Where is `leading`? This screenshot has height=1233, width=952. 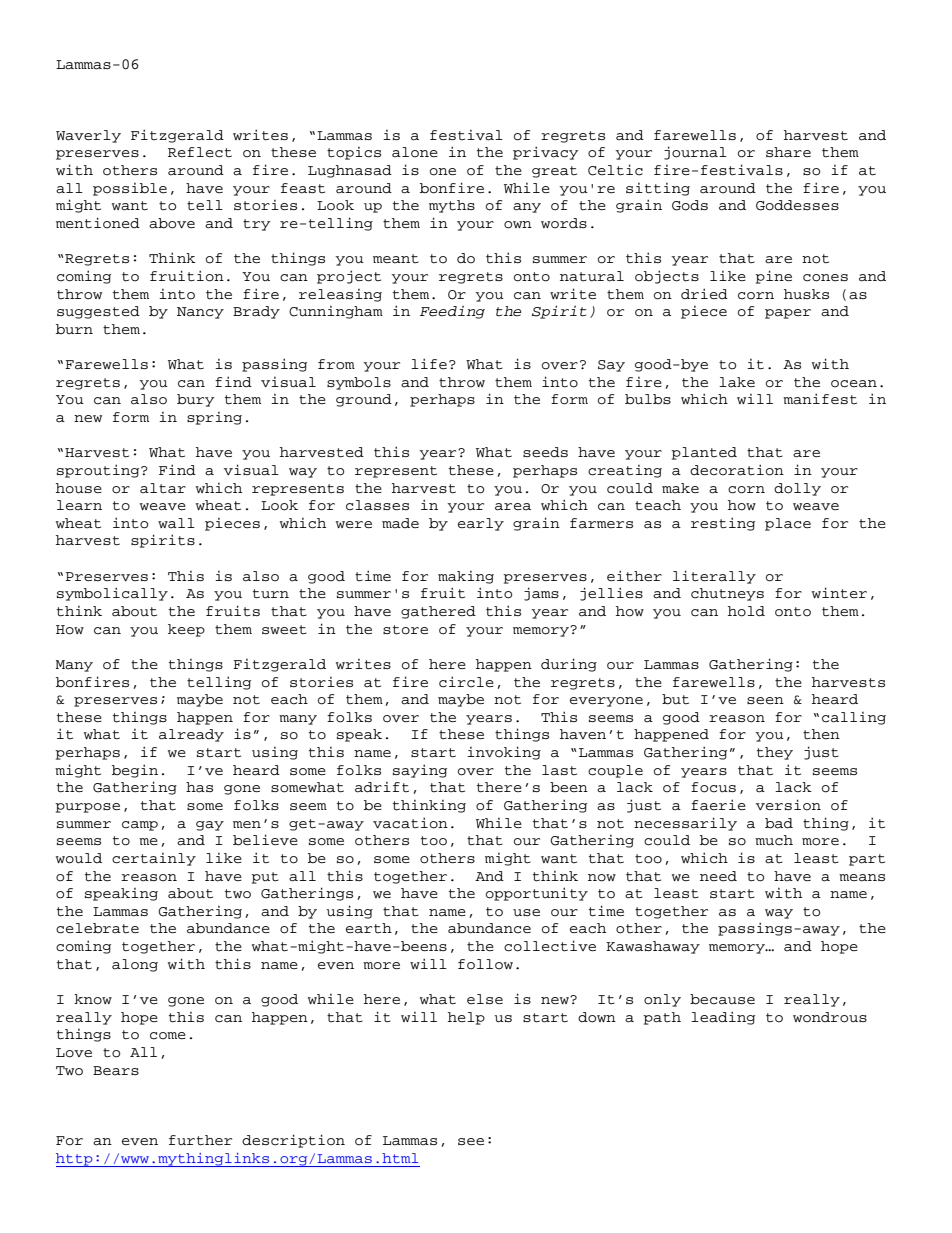 leading is located at coordinates (723, 1018).
